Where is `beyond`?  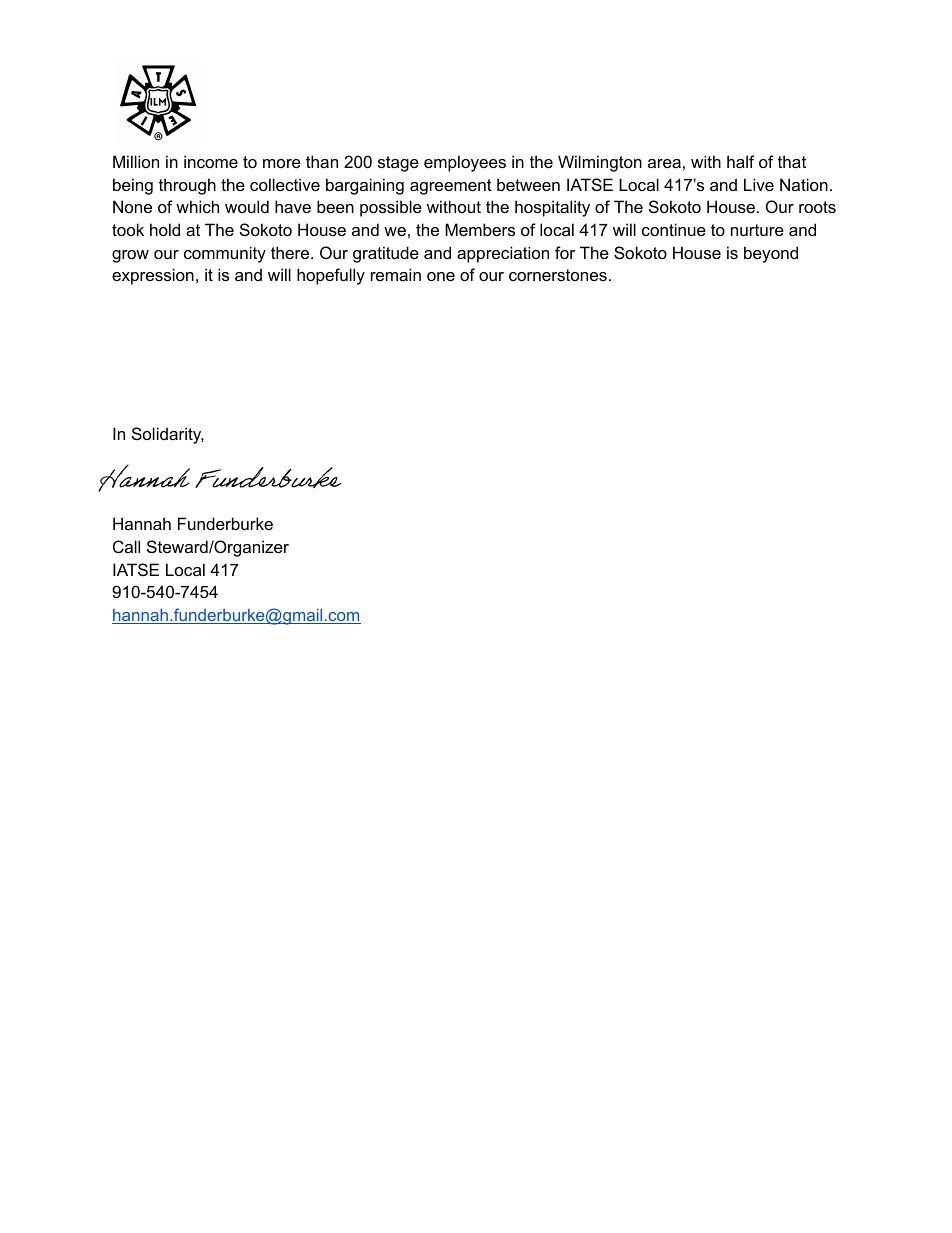
beyond is located at coordinates (771, 254).
